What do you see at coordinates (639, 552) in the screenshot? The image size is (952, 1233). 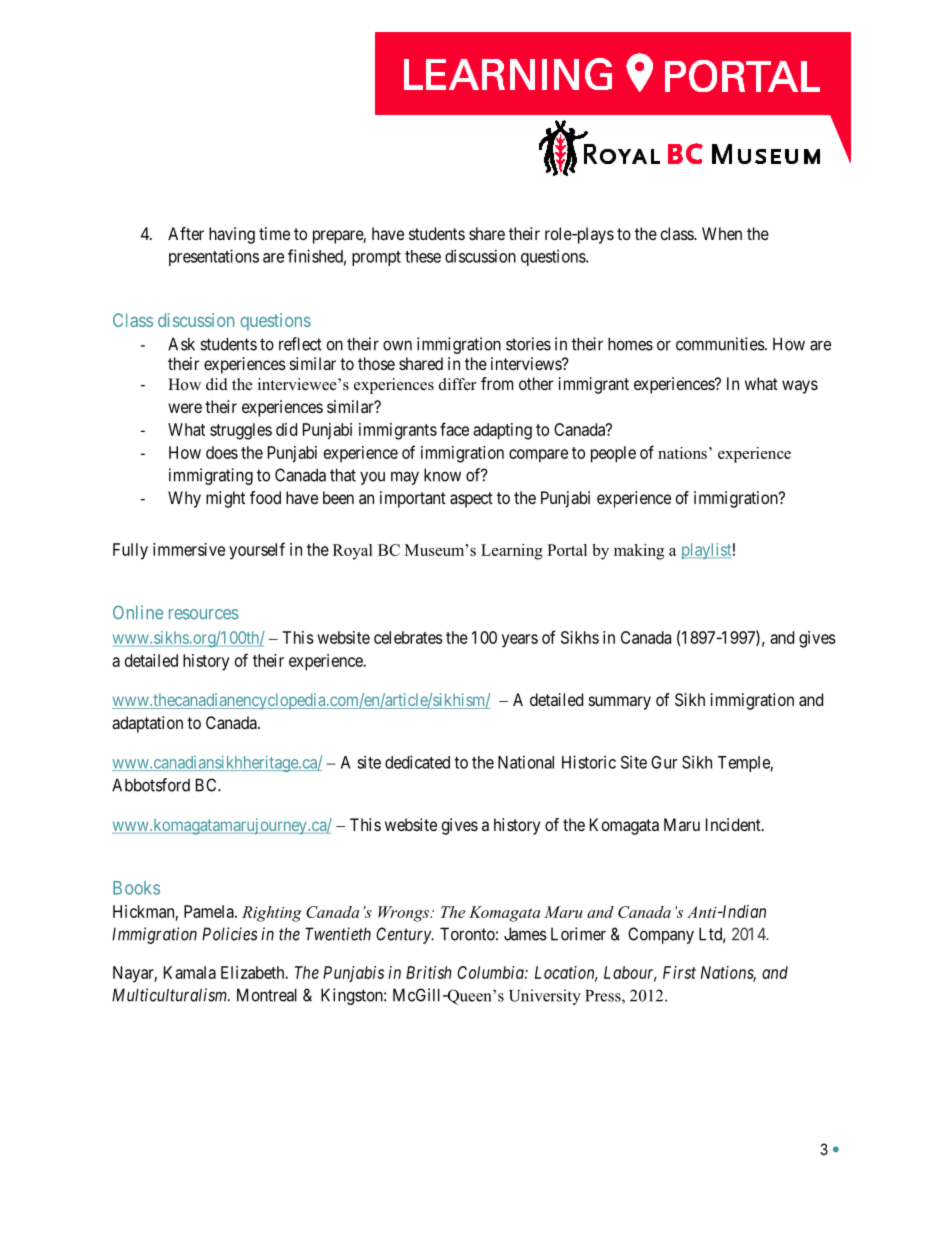 I see `making` at bounding box center [639, 552].
